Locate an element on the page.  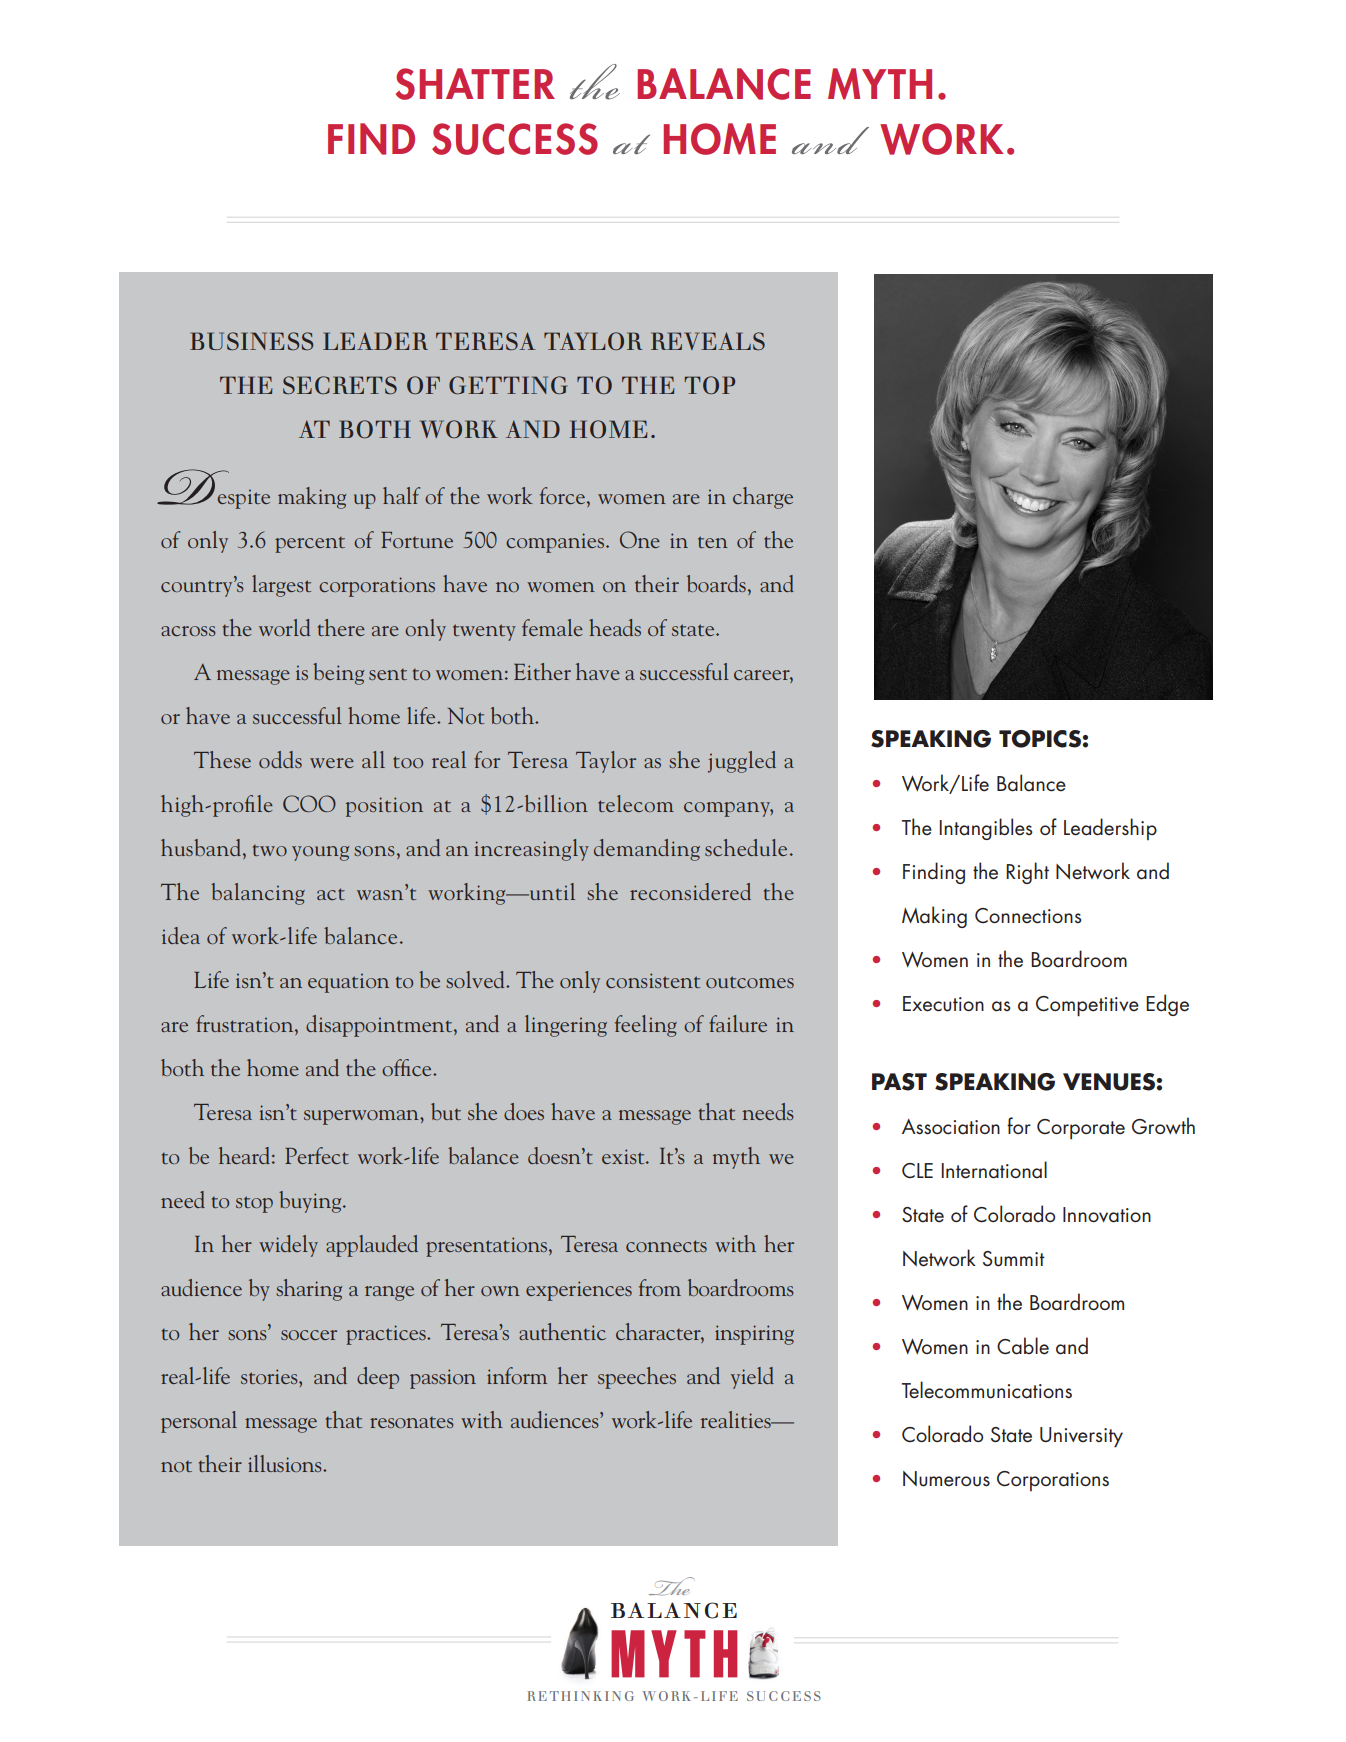
SHATTER is located at coordinates (475, 84).
